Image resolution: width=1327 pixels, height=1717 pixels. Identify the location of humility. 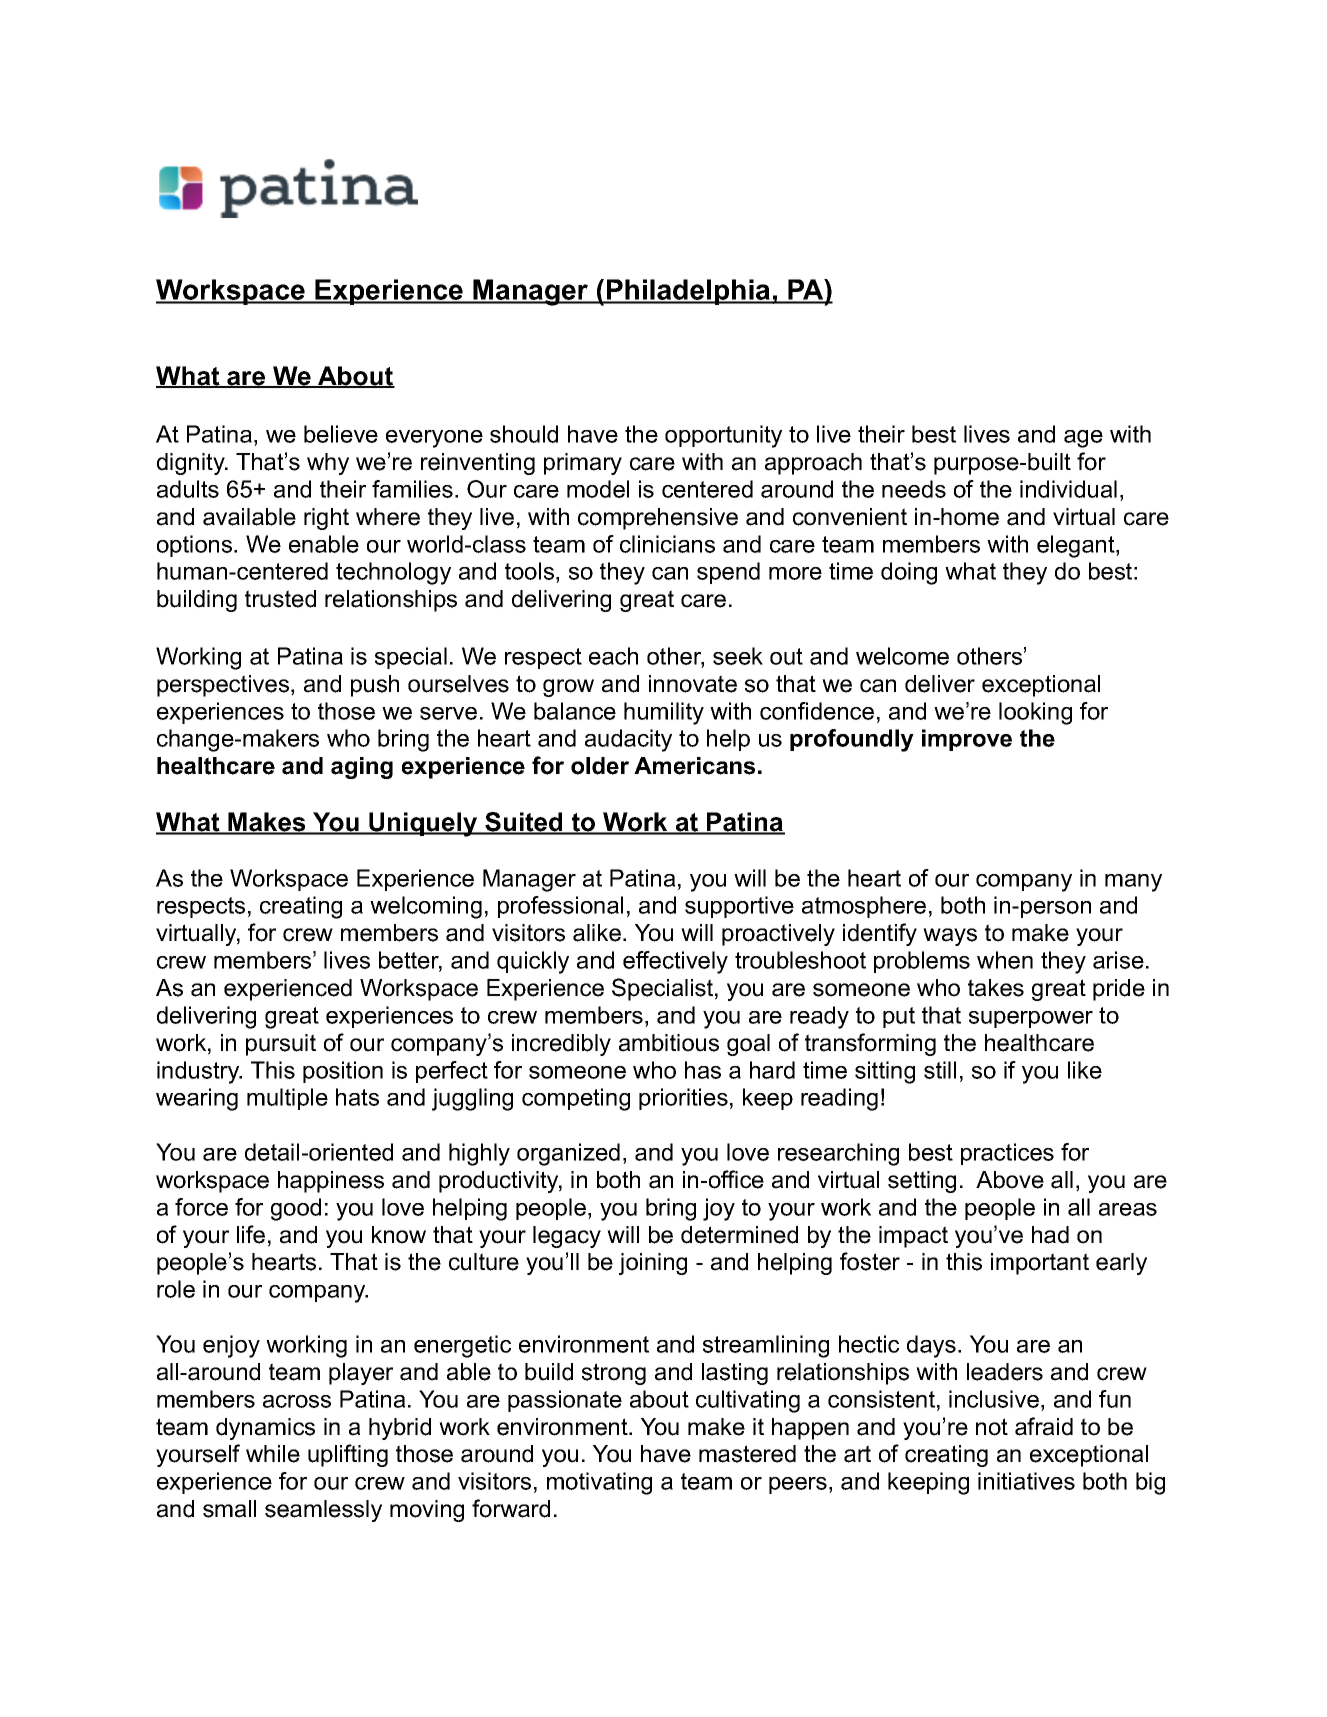
(664, 713).
